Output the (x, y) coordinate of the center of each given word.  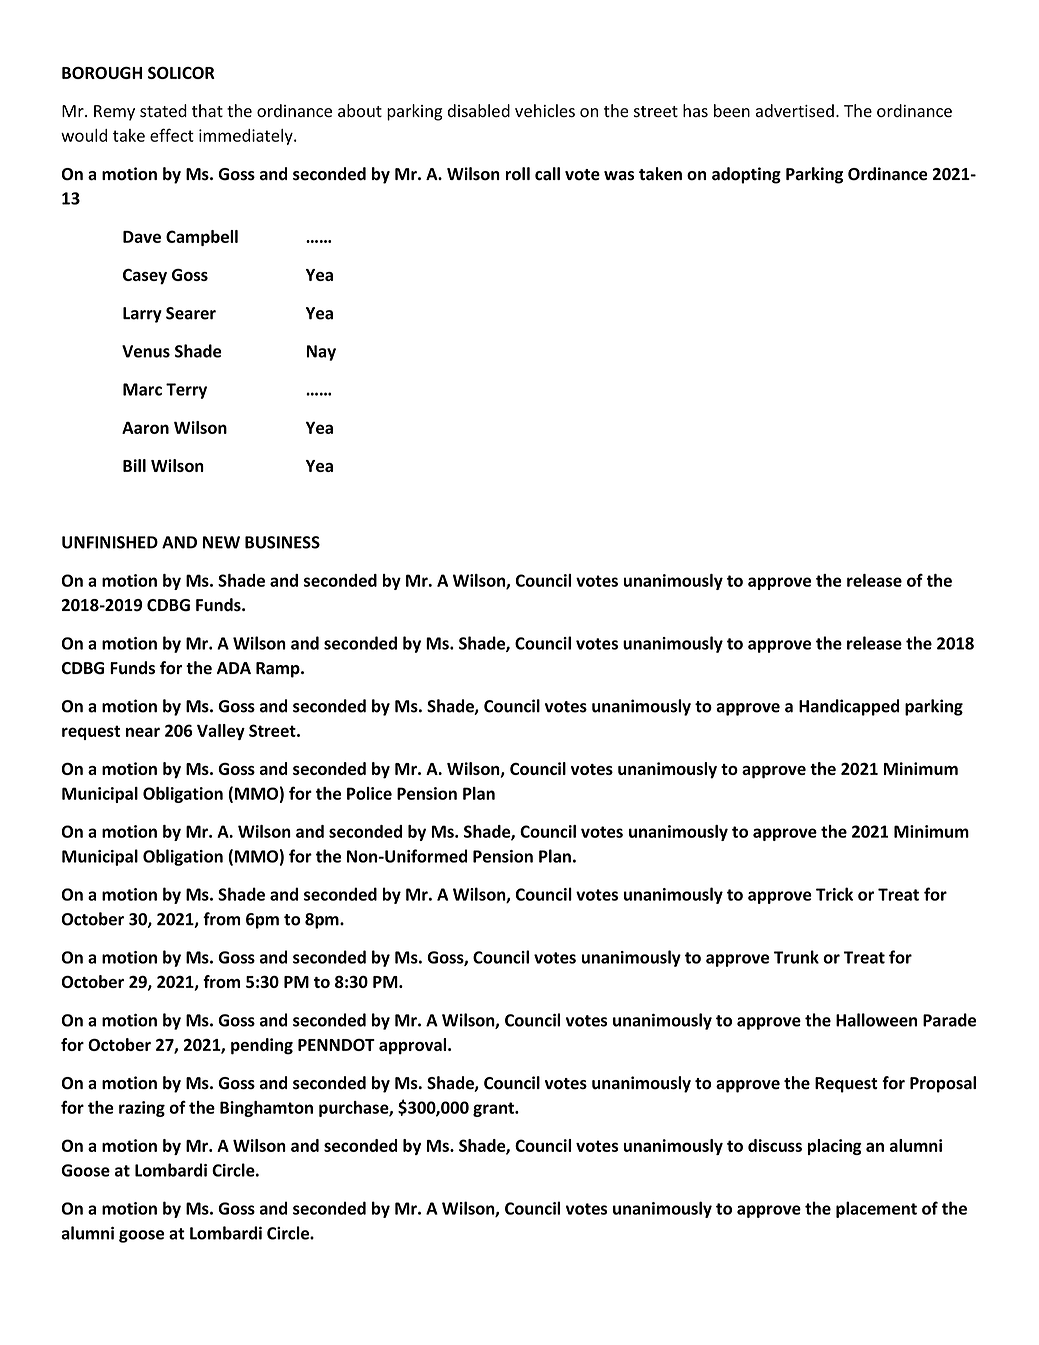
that (207, 111)
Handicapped (849, 707)
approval (414, 1046)
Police (369, 793)
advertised (795, 111)
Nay (321, 353)
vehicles (545, 111)
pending (262, 1046)
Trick (834, 894)
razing (142, 1109)
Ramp (279, 670)
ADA (234, 668)
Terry (186, 391)
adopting (746, 175)
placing (835, 1147)
